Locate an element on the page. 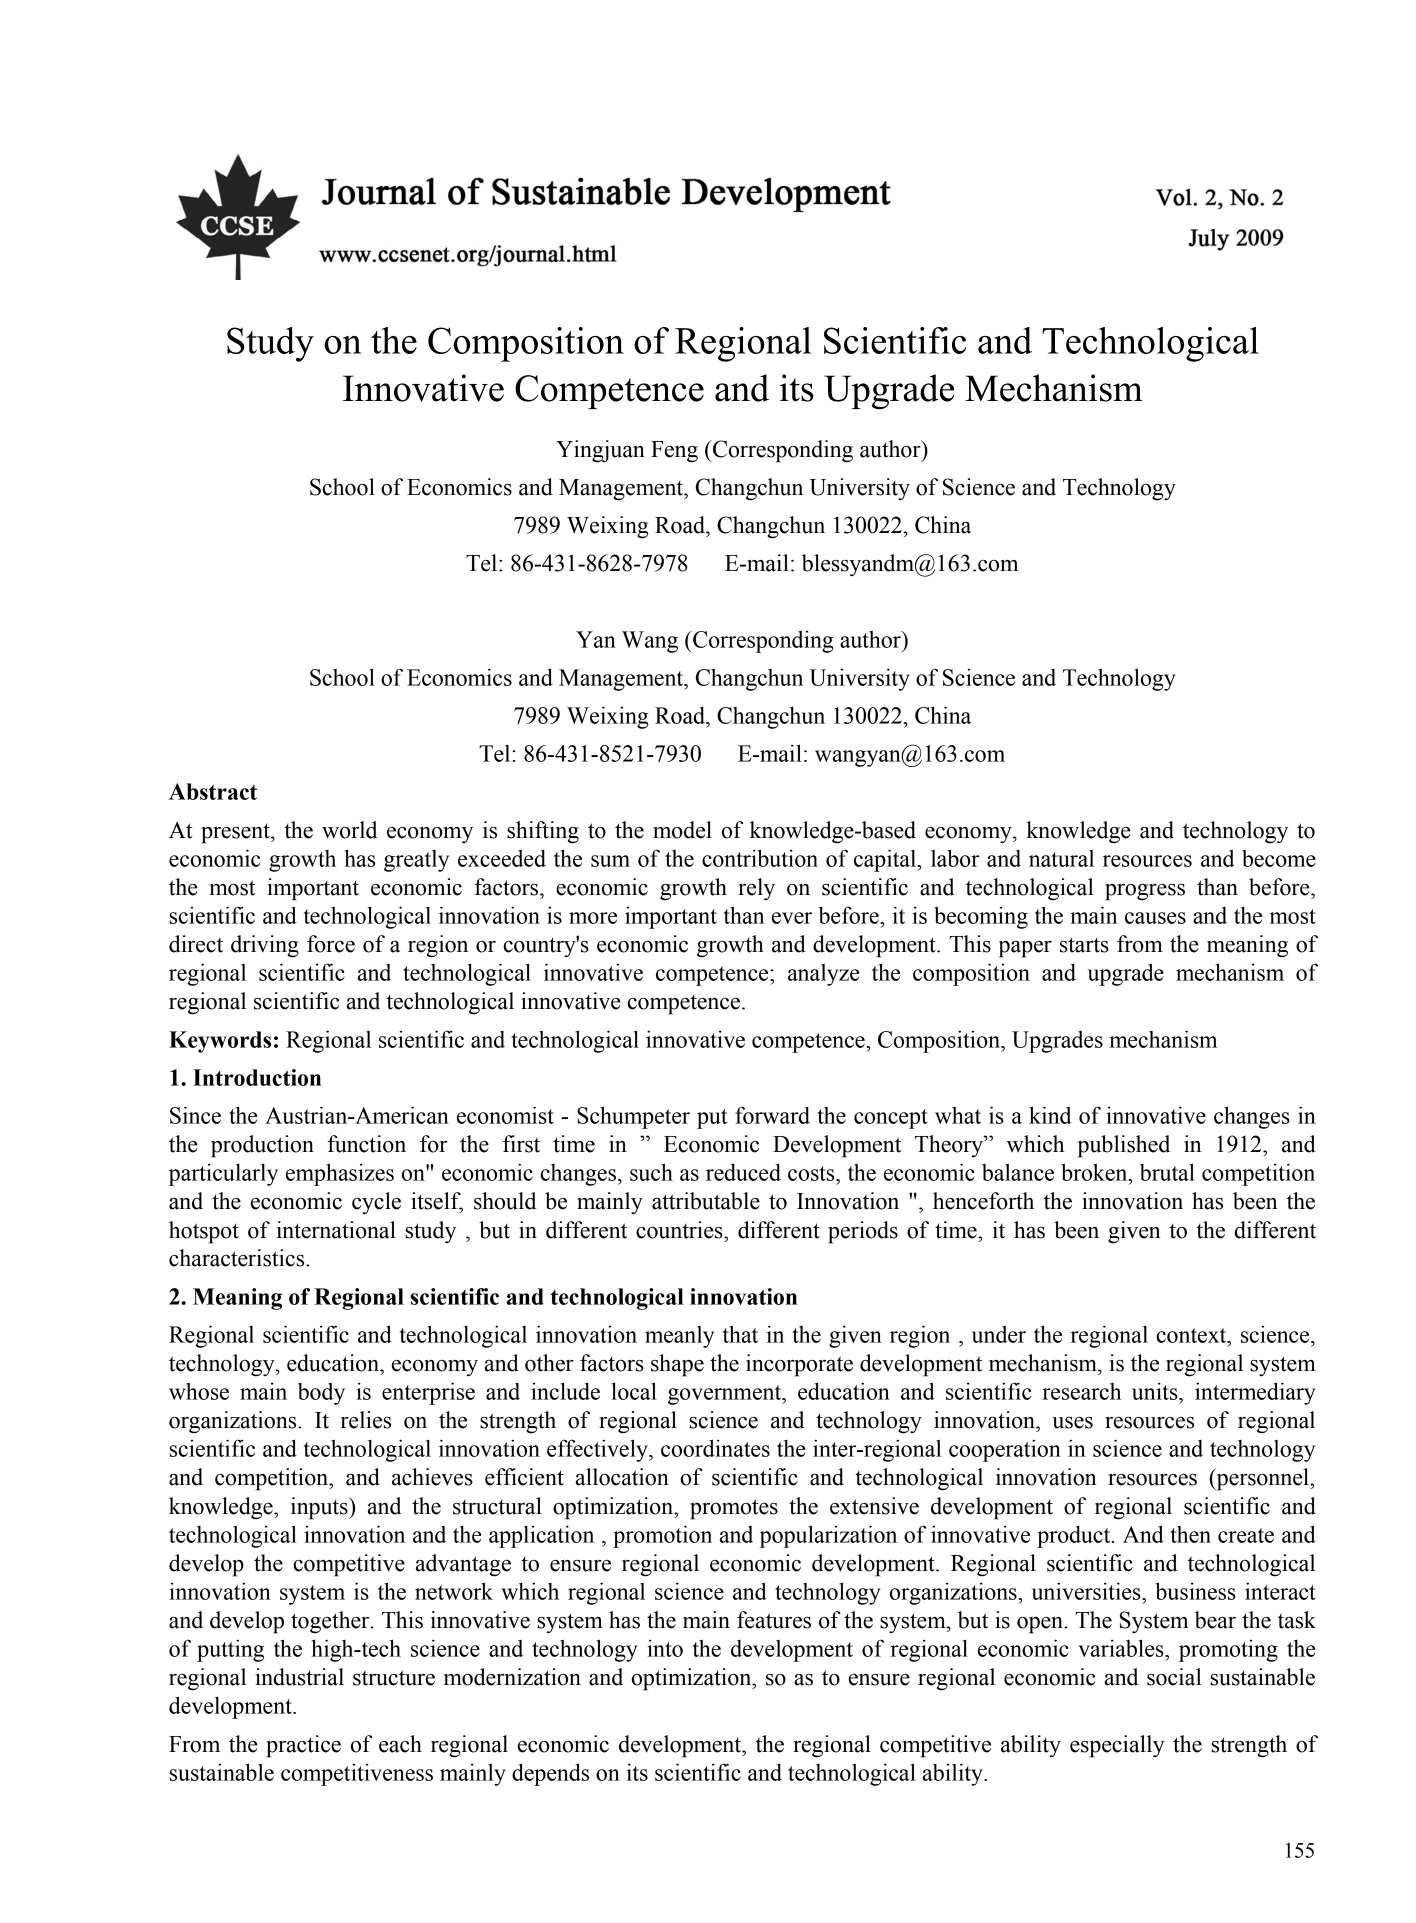 This image has width=1416, height=1923. units is located at coordinates (1156, 1391).
